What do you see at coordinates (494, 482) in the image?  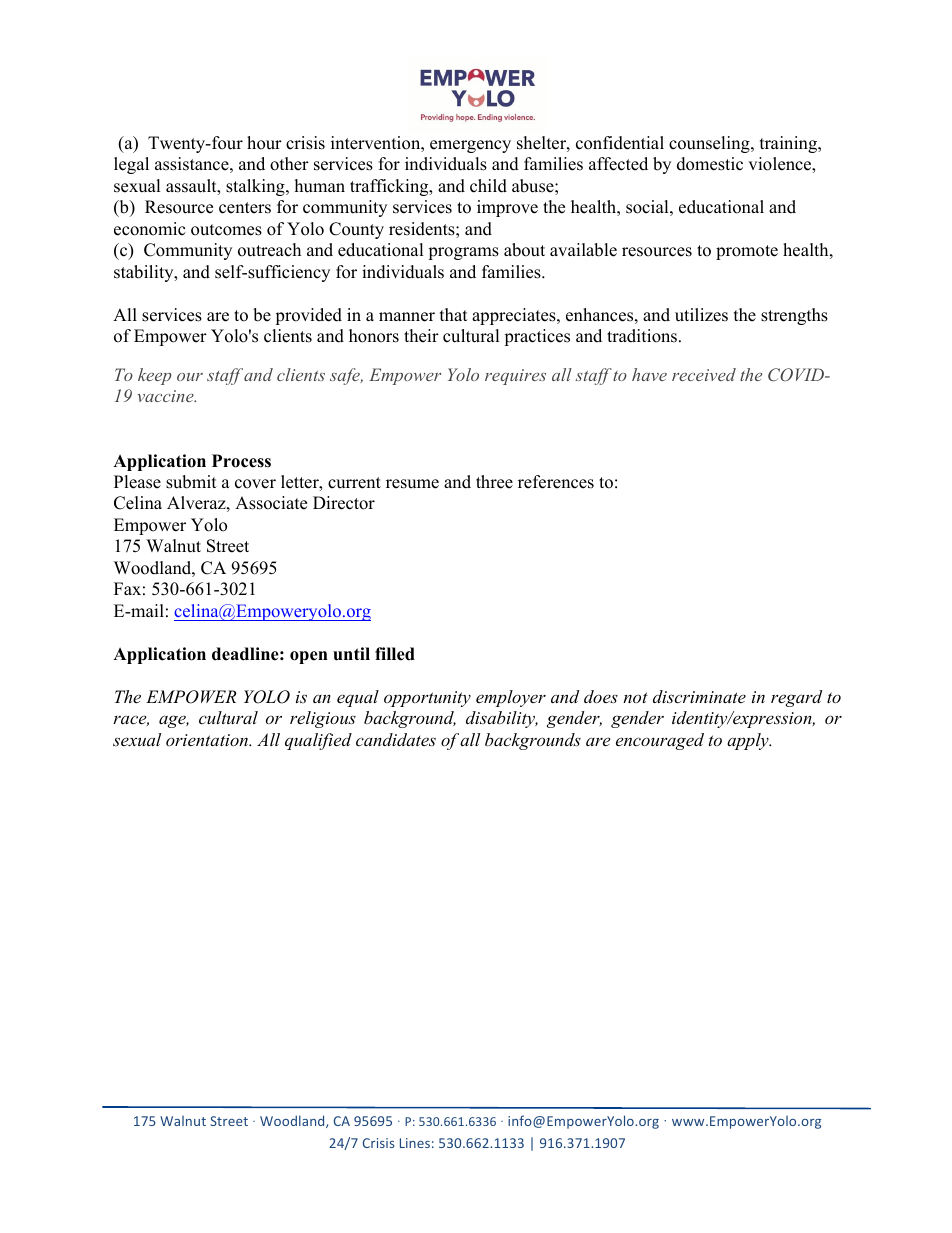 I see `three` at bounding box center [494, 482].
